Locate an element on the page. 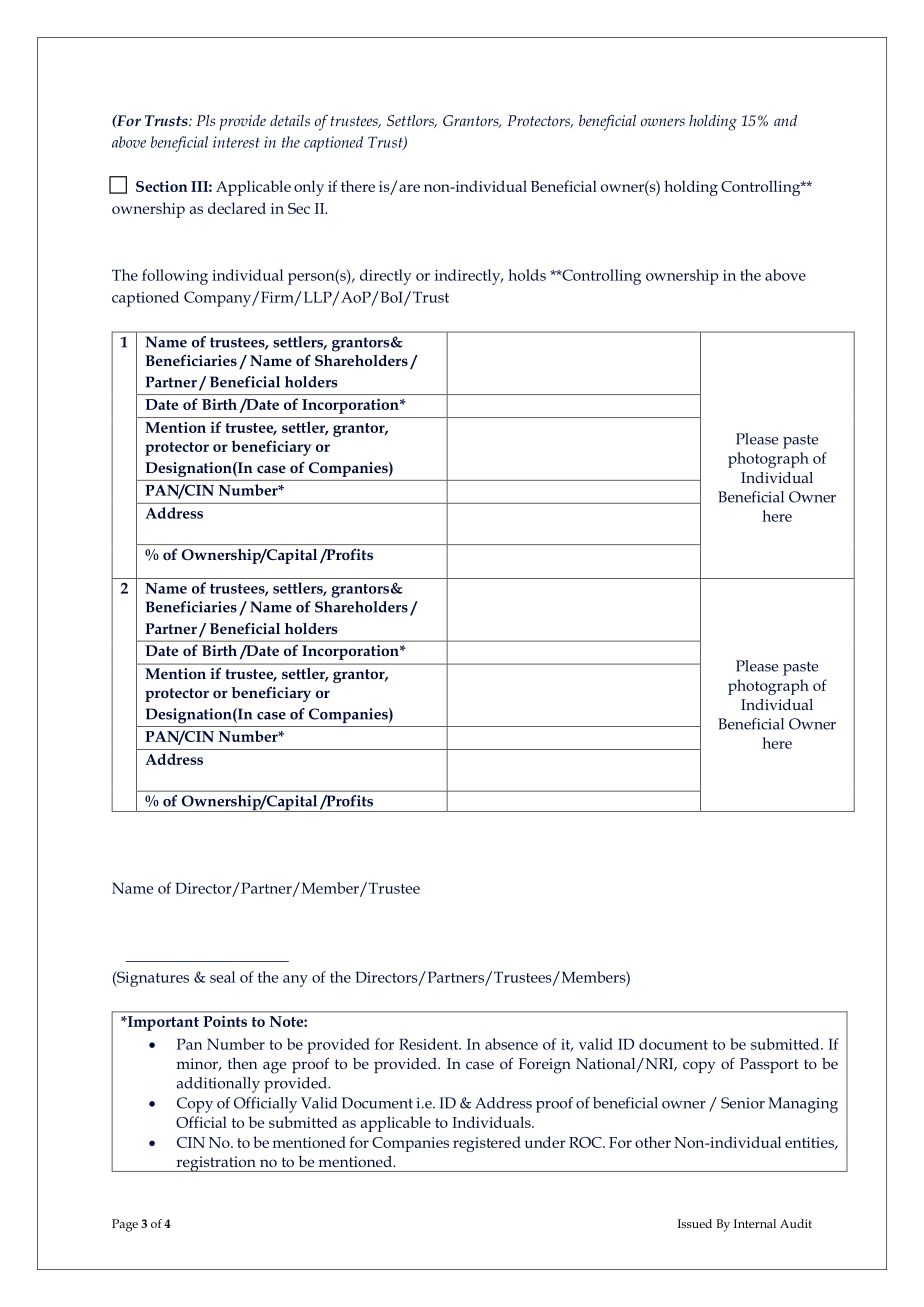 This document has height=1307, width=924. holds is located at coordinates (527, 275).
